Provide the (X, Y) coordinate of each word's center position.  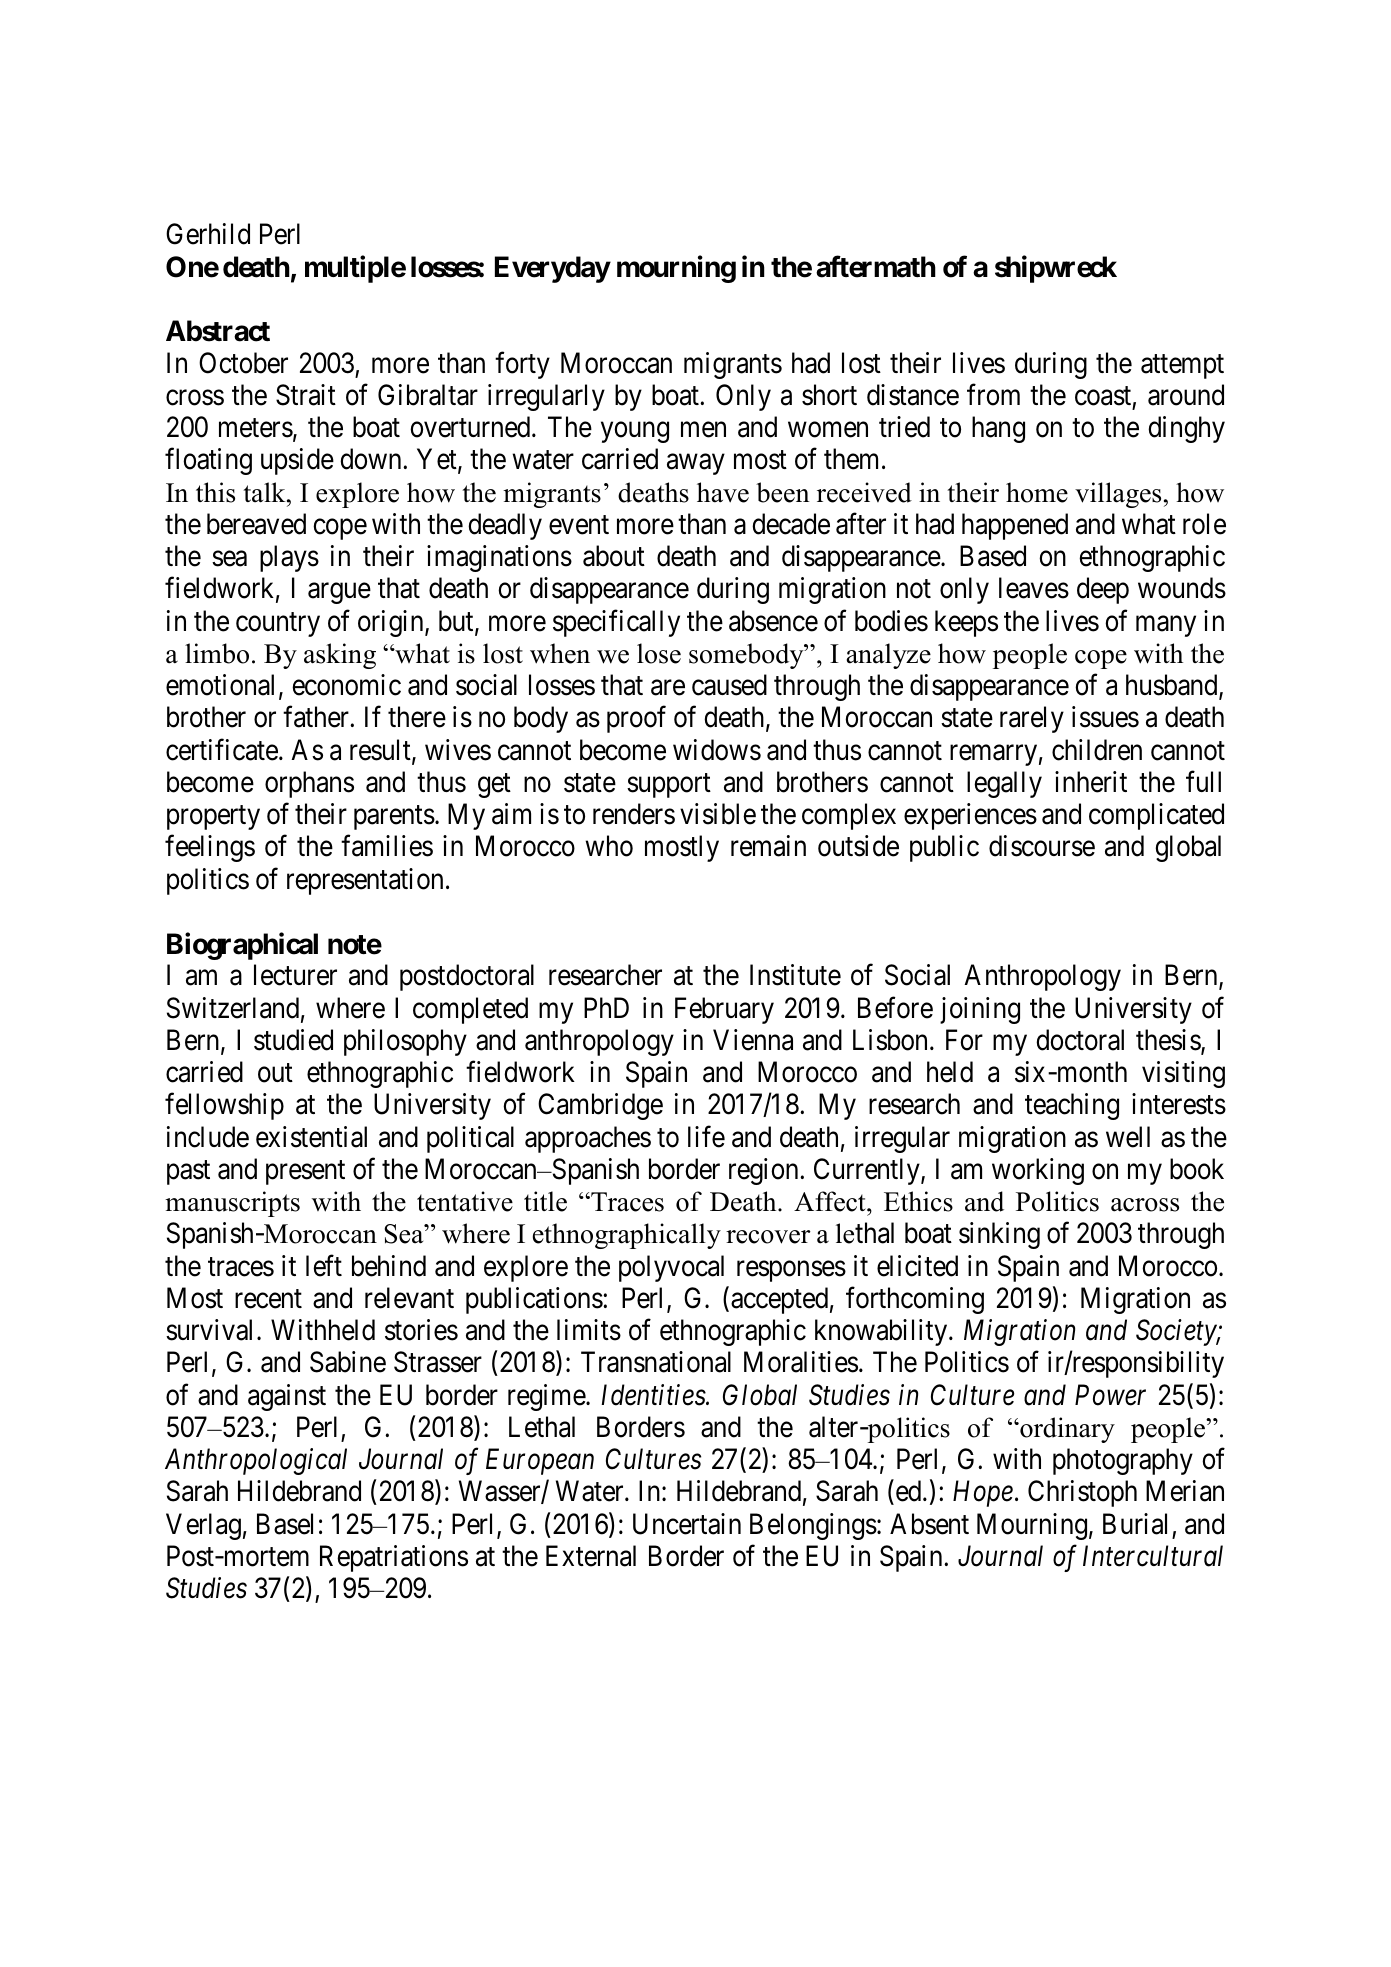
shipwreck (1056, 269)
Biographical (242, 946)
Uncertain (687, 1524)
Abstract (218, 331)
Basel (285, 1524)
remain (768, 846)
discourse (1042, 846)
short (829, 395)
